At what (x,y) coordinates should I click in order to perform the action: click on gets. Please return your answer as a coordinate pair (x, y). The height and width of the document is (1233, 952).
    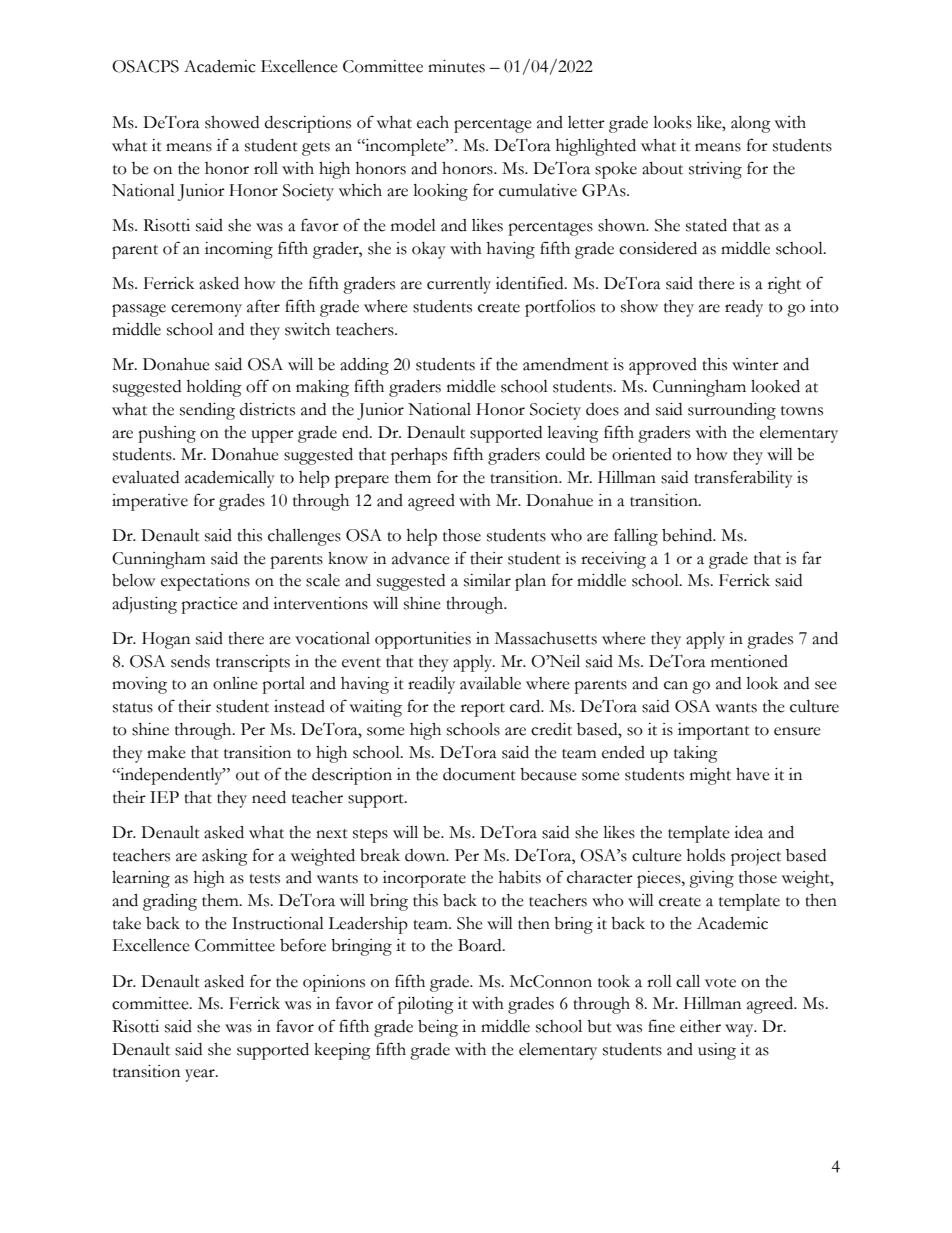
    Looking at the image, I should click on (316, 149).
